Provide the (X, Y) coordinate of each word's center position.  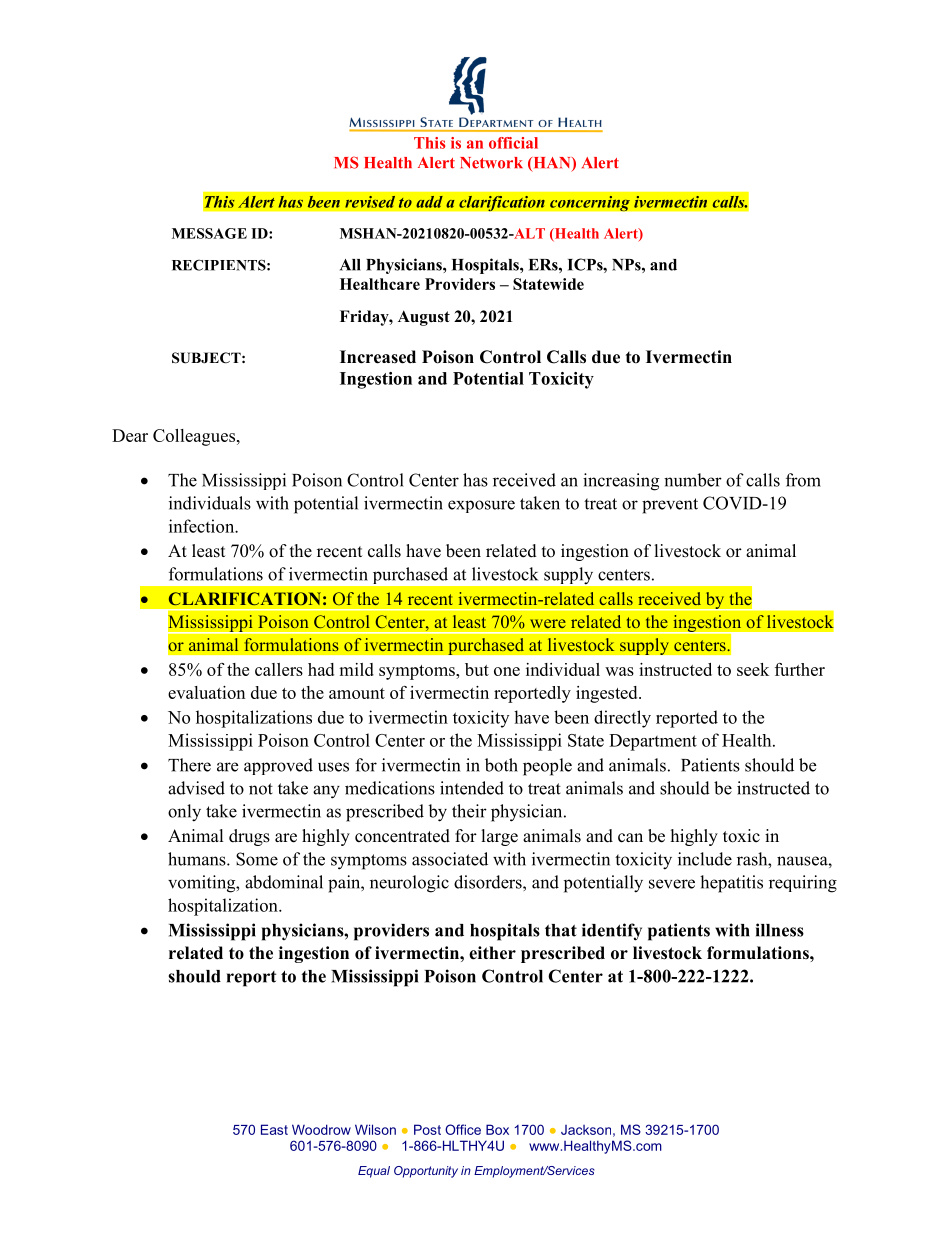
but (477, 669)
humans (198, 859)
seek (753, 669)
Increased (378, 357)
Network (491, 163)
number (693, 480)
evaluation (206, 692)
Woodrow (321, 1129)
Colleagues (195, 437)
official (513, 143)
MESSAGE (209, 233)
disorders (489, 882)
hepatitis (731, 884)
